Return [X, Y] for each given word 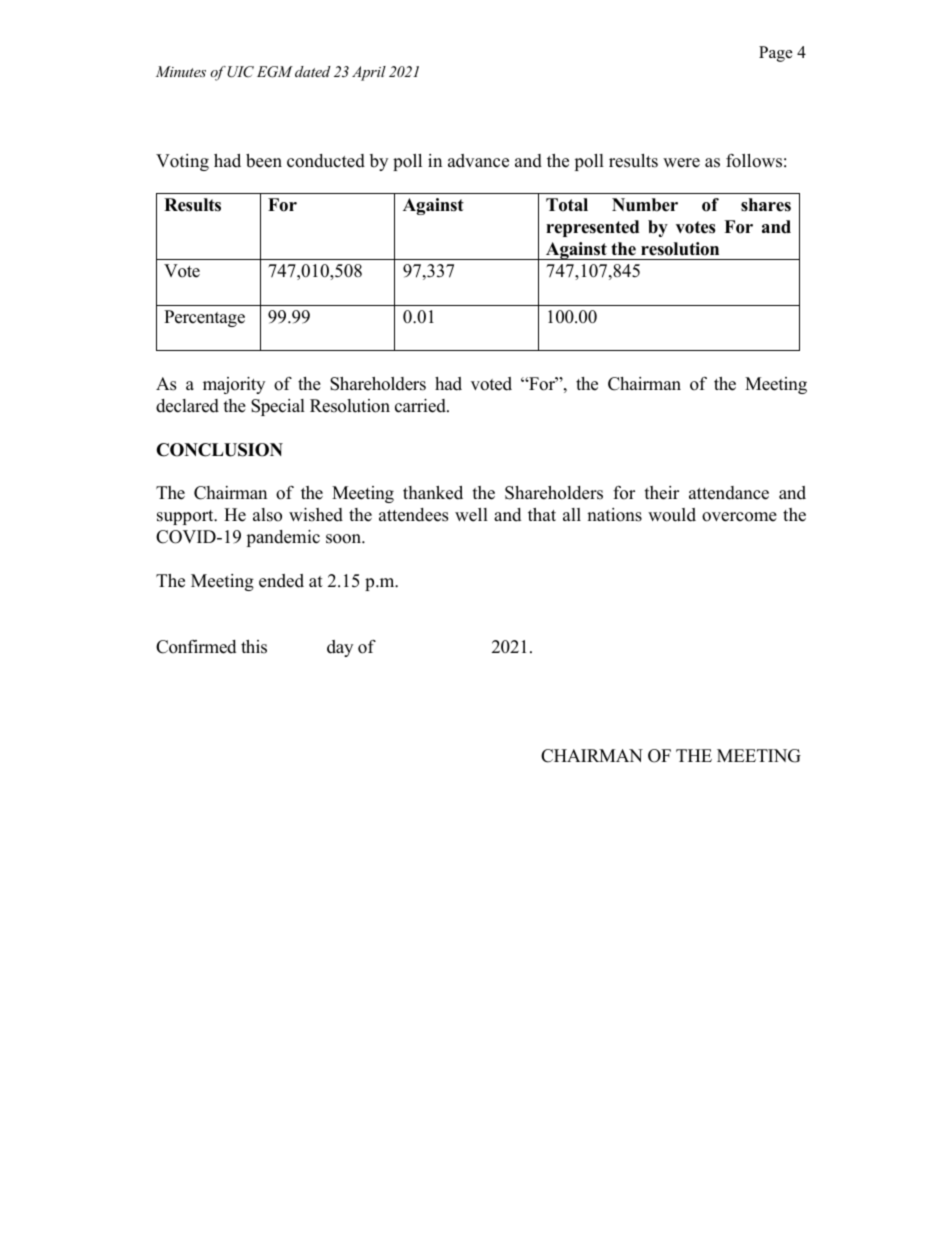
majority [234, 385]
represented [592, 228]
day [340, 648]
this [254, 647]
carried [421, 406]
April [369, 73]
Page [776, 54]
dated [313, 71]
